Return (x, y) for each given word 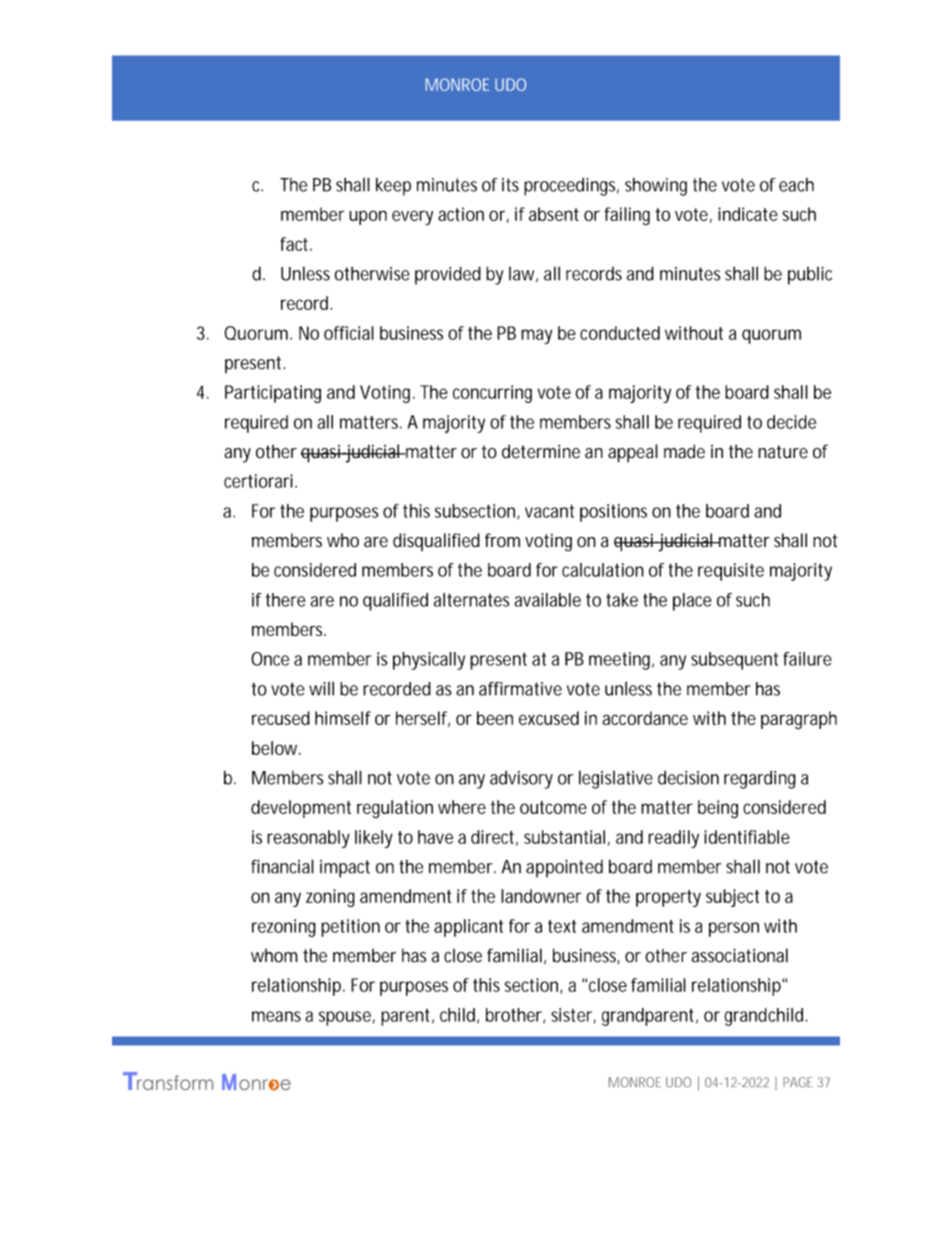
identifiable (747, 837)
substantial (564, 837)
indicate (748, 214)
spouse (345, 1018)
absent (554, 214)
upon (368, 217)
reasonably (308, 839)
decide (791, 422)
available (547, 600)
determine (541, 451)
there (286, 600)
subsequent (734, 661)
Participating (273, 394)
